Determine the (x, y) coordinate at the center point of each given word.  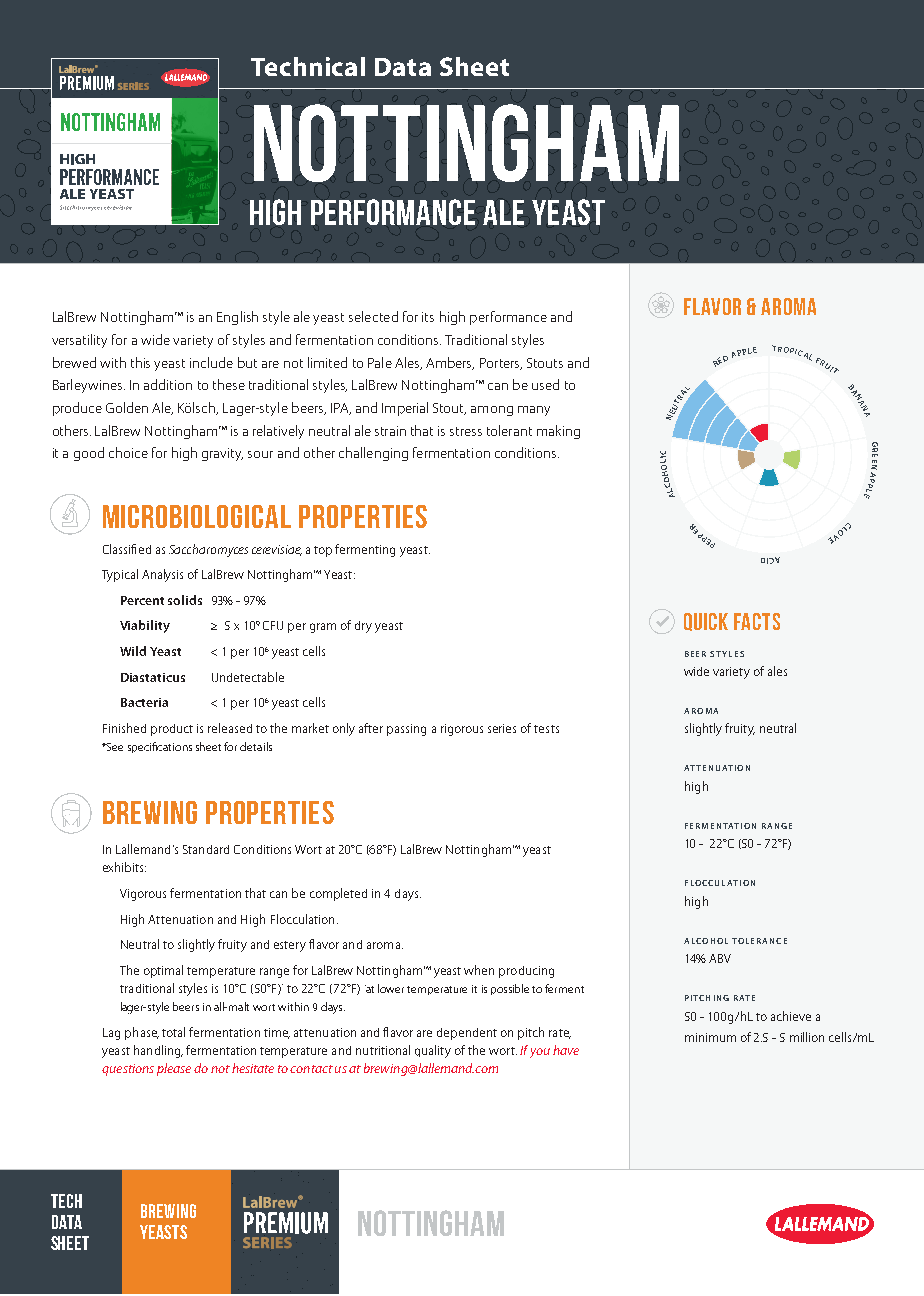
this (140, 362)
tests (546, 729)
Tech (66, 1201)
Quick (706, 622)
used (545, 384)
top (323, 551)
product (172, 730)
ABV (720, 958)
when (479, 970)
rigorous (462, 730)
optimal (163, 971)
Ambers (450, 363)
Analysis (162, 575)
